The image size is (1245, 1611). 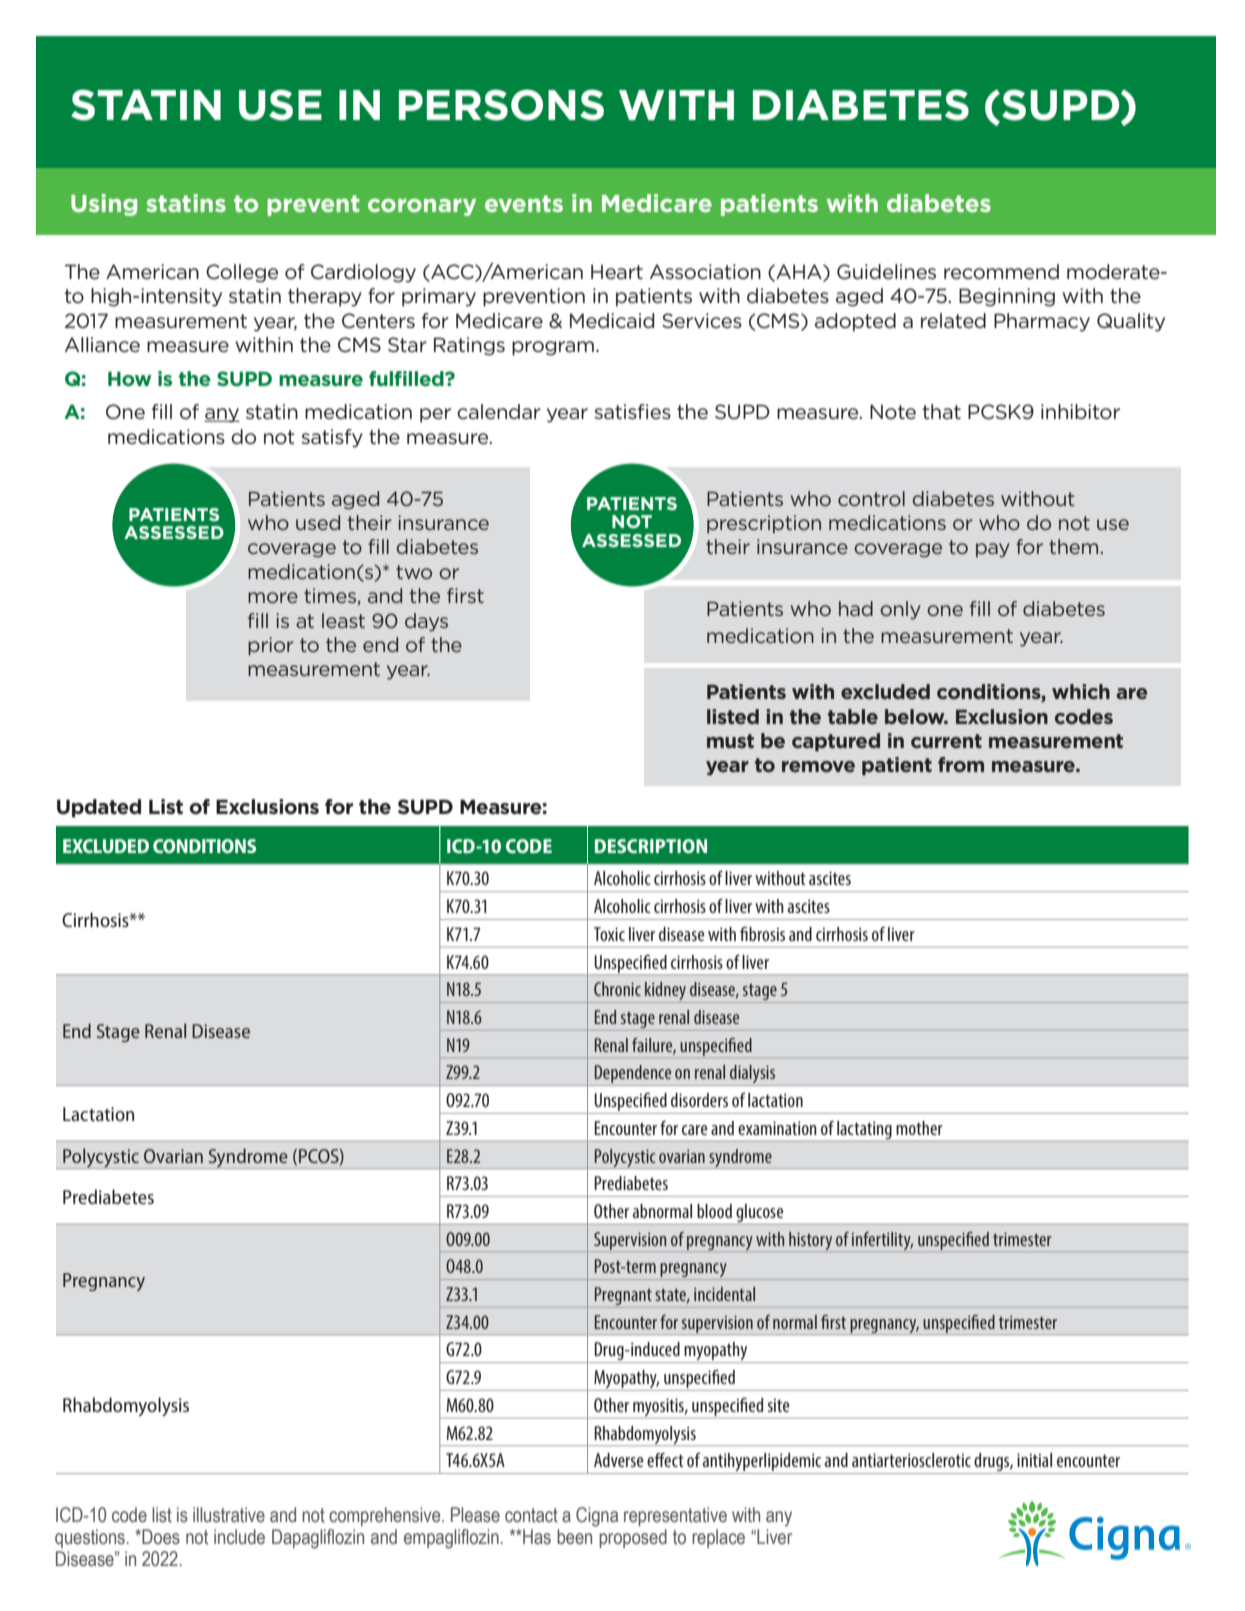 What do you see at coordinates (1001, 272) in the page?
I see `recommend` at bounding box center [1001, 272].
